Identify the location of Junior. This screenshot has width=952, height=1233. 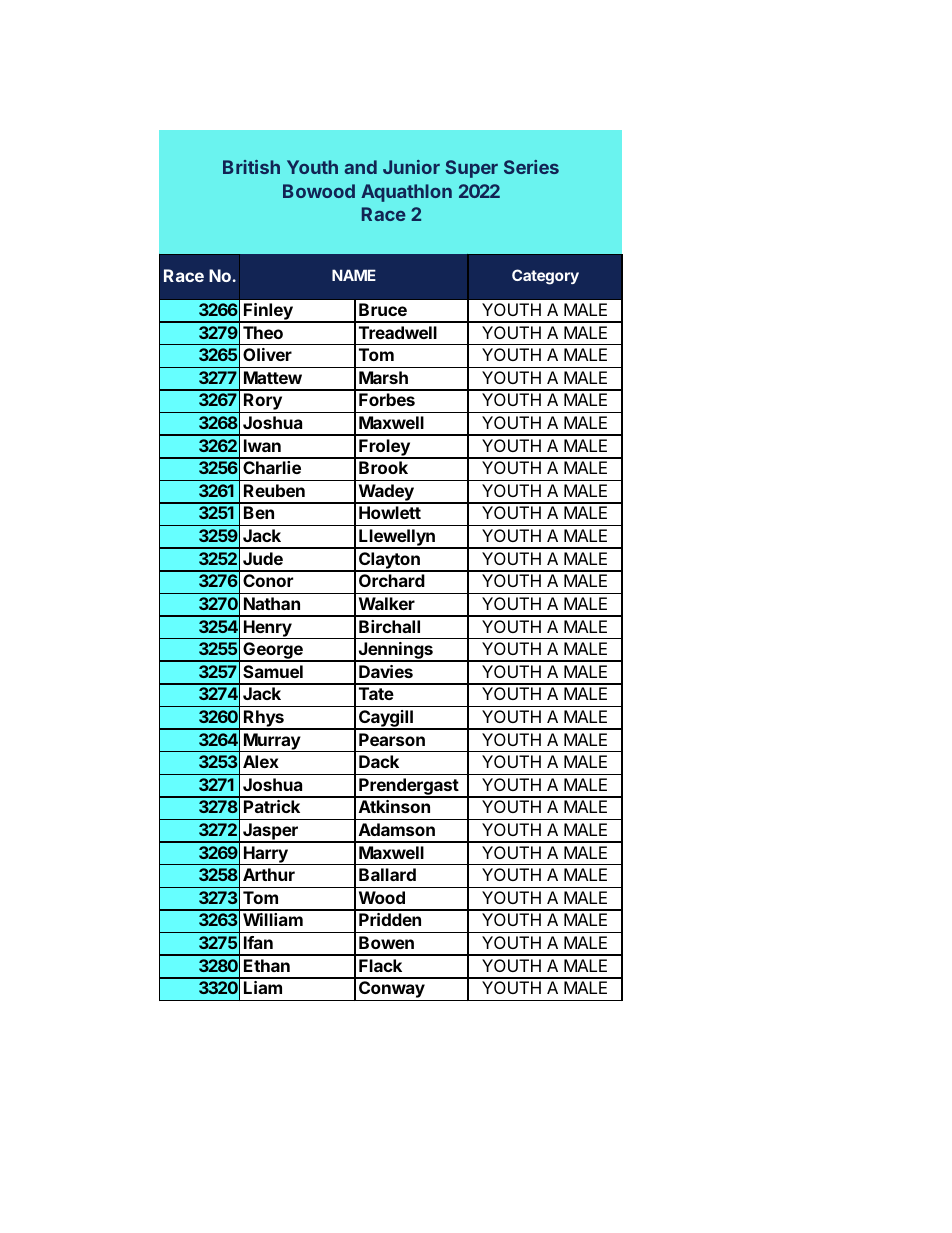
(411, 167).
